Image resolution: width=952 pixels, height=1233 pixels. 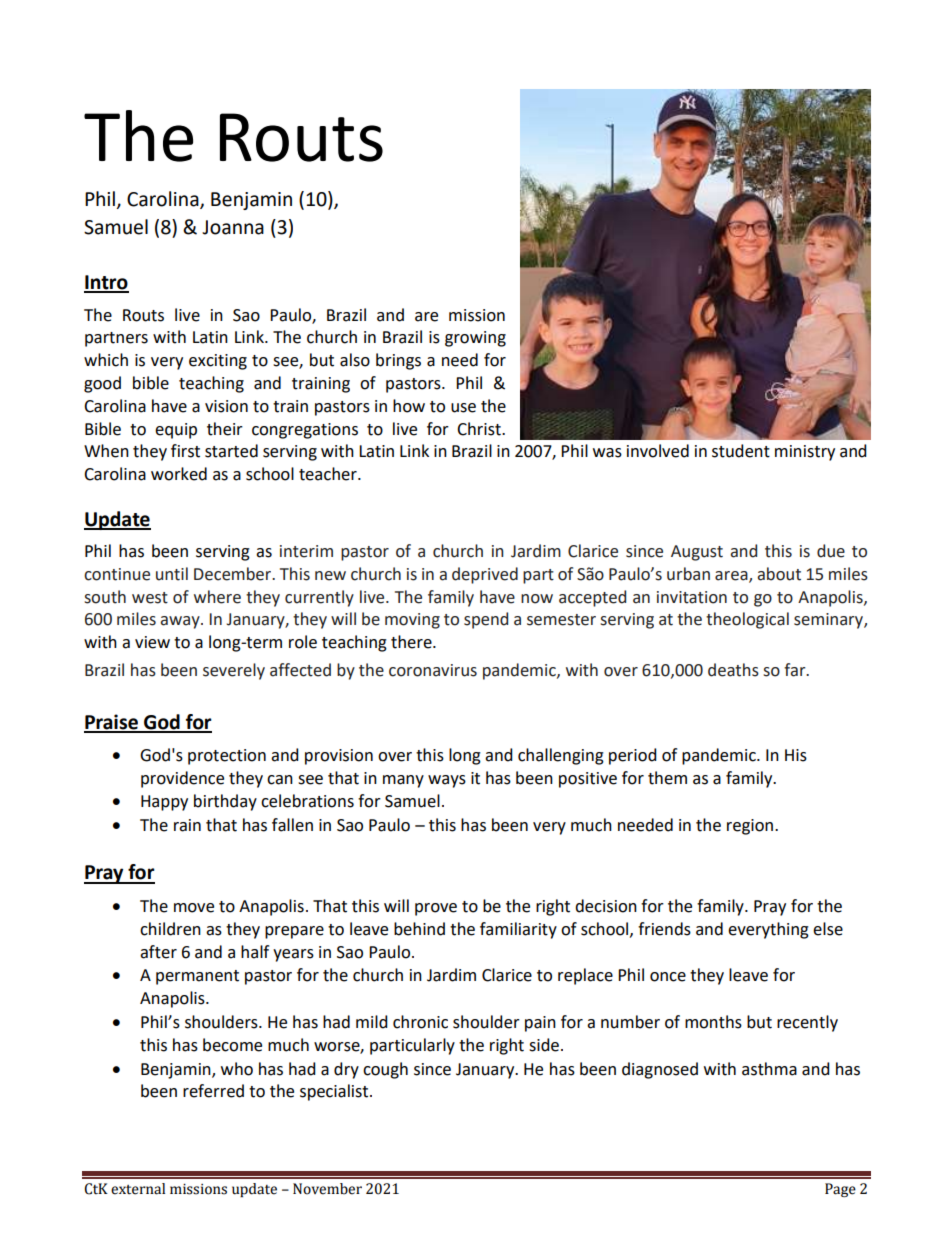 What do you see at coordinates (828, 929) in the image?
I see `else` at bounding box center [828, 929].
